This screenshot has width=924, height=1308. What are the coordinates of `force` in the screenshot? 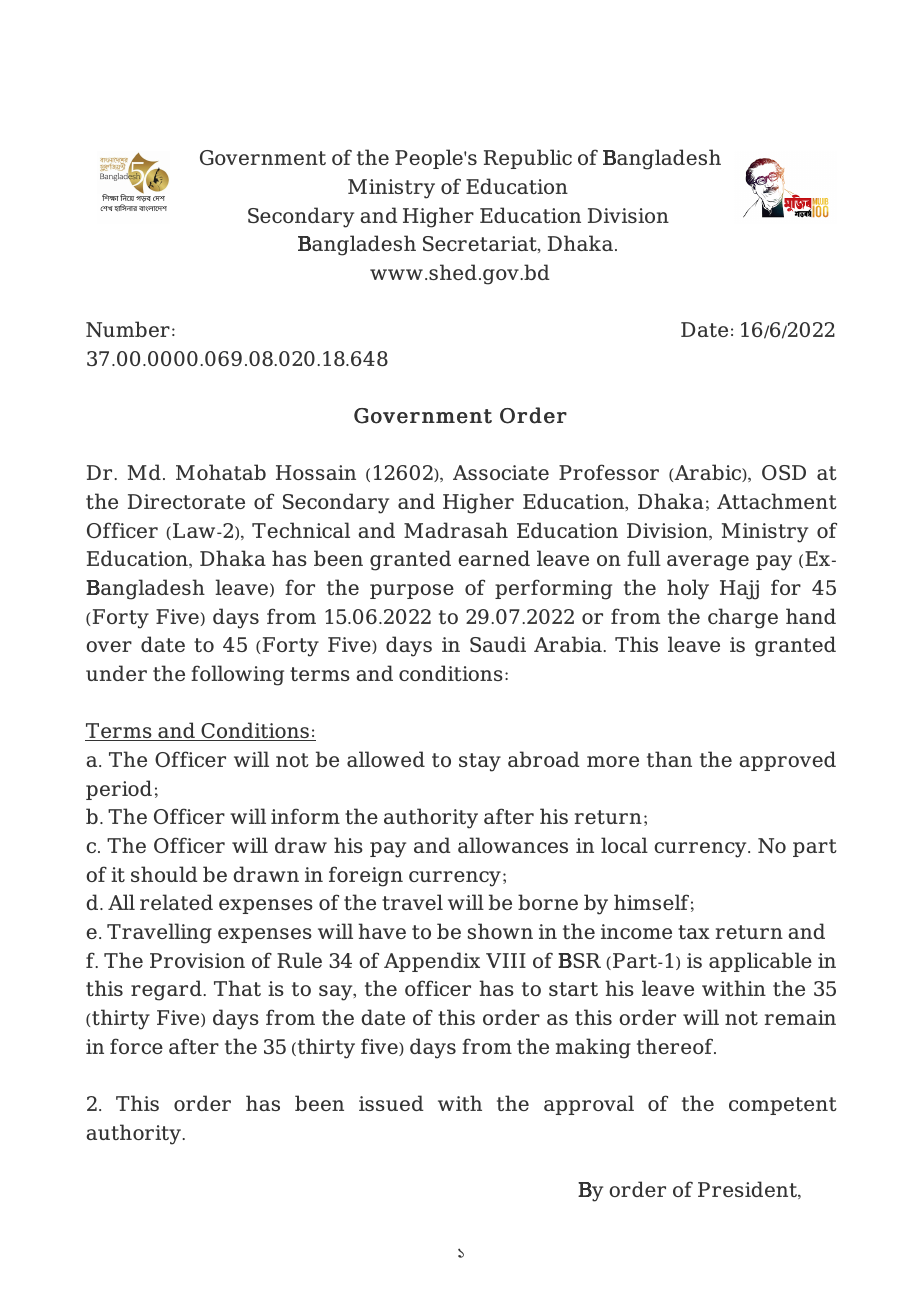 It's located at (136, 1046).
